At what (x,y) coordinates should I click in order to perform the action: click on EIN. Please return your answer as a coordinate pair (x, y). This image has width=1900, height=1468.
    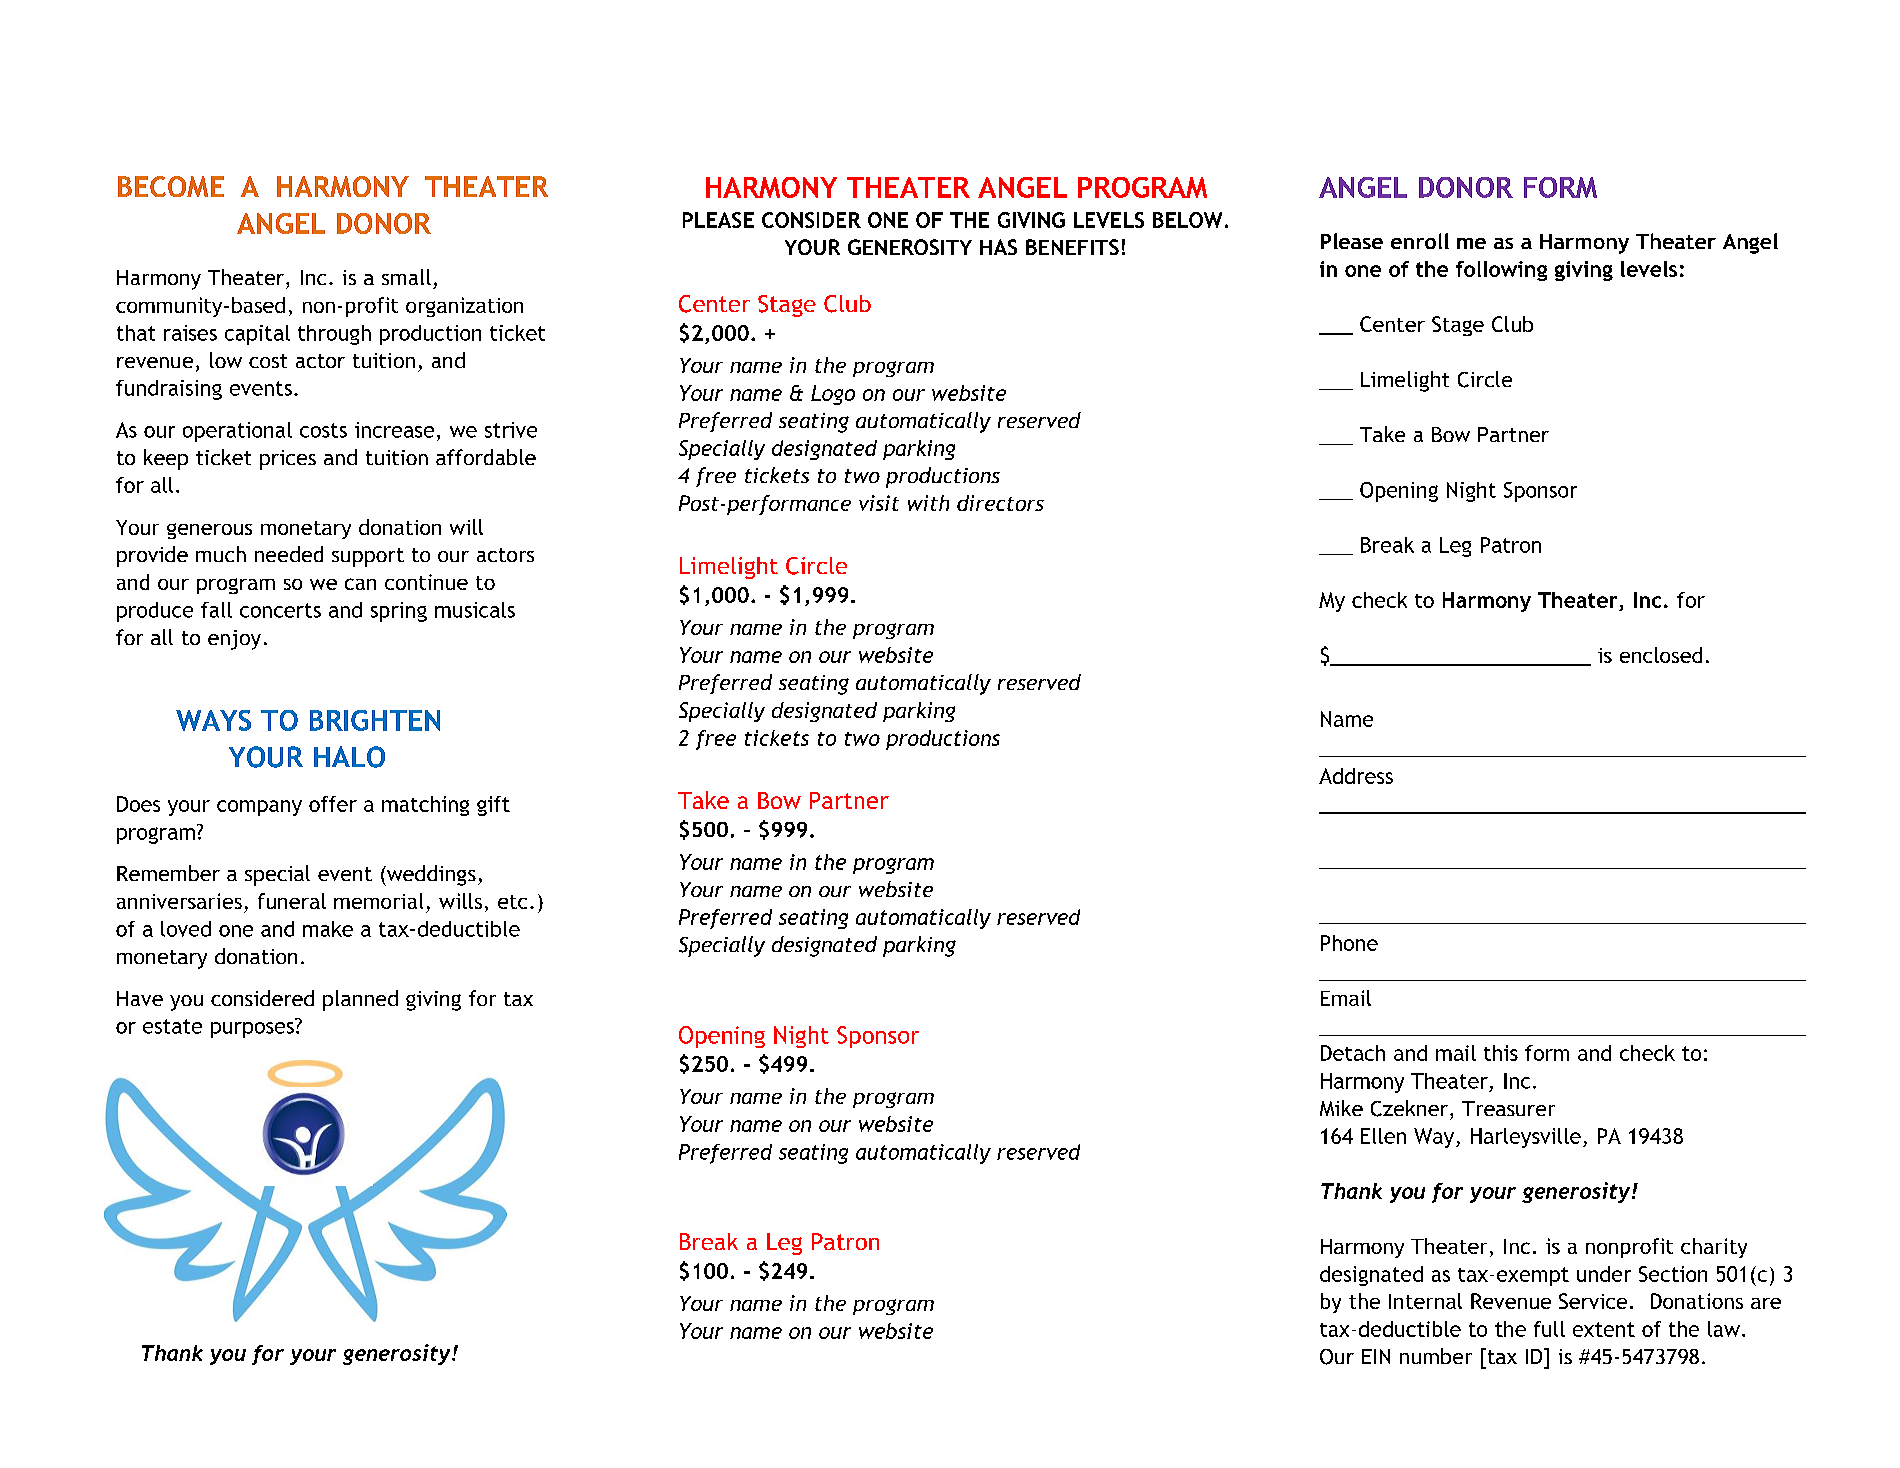
    Looking at the image, I should click on (1376, 1356).
